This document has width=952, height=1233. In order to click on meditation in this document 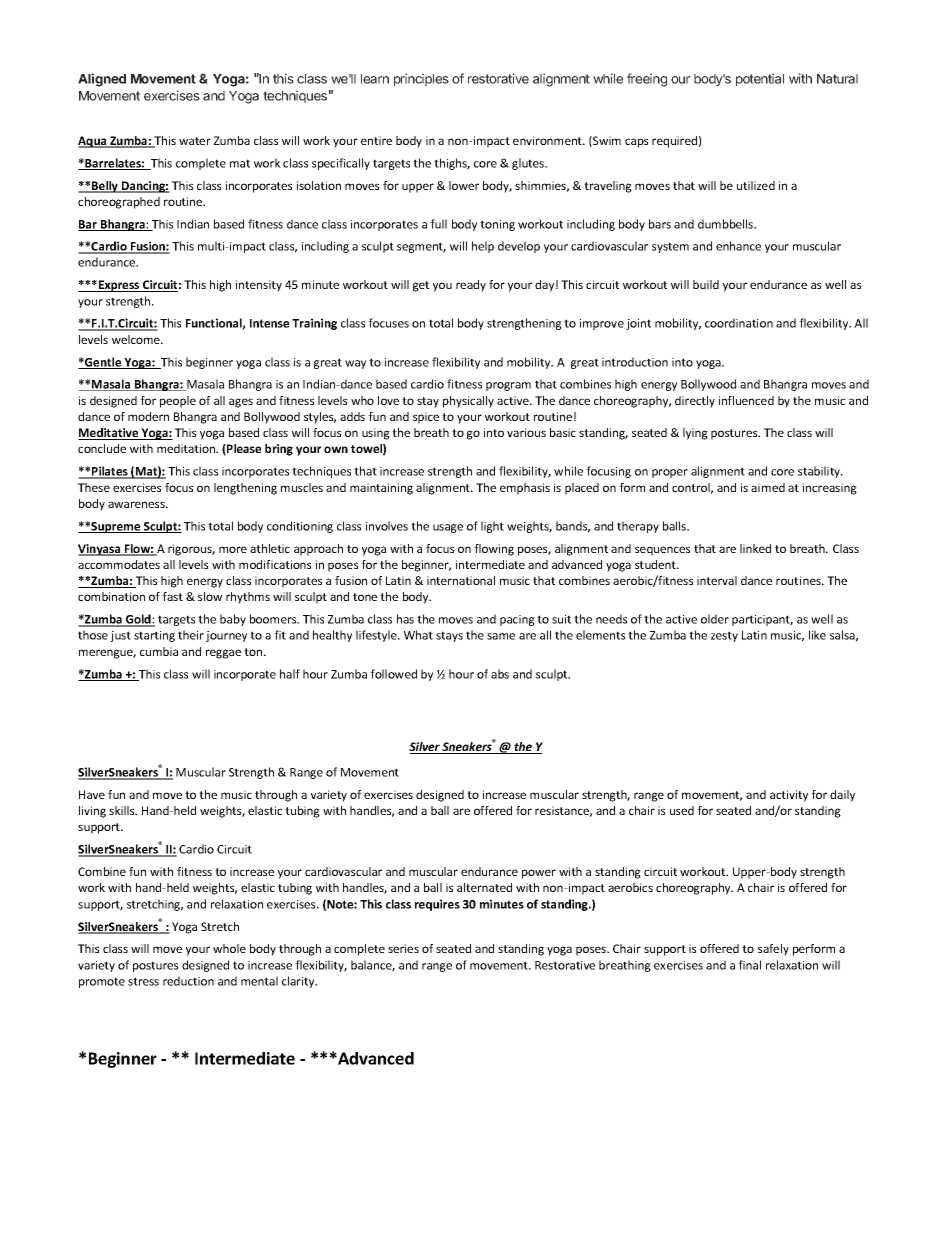, I will do `click(187, 448)`.
